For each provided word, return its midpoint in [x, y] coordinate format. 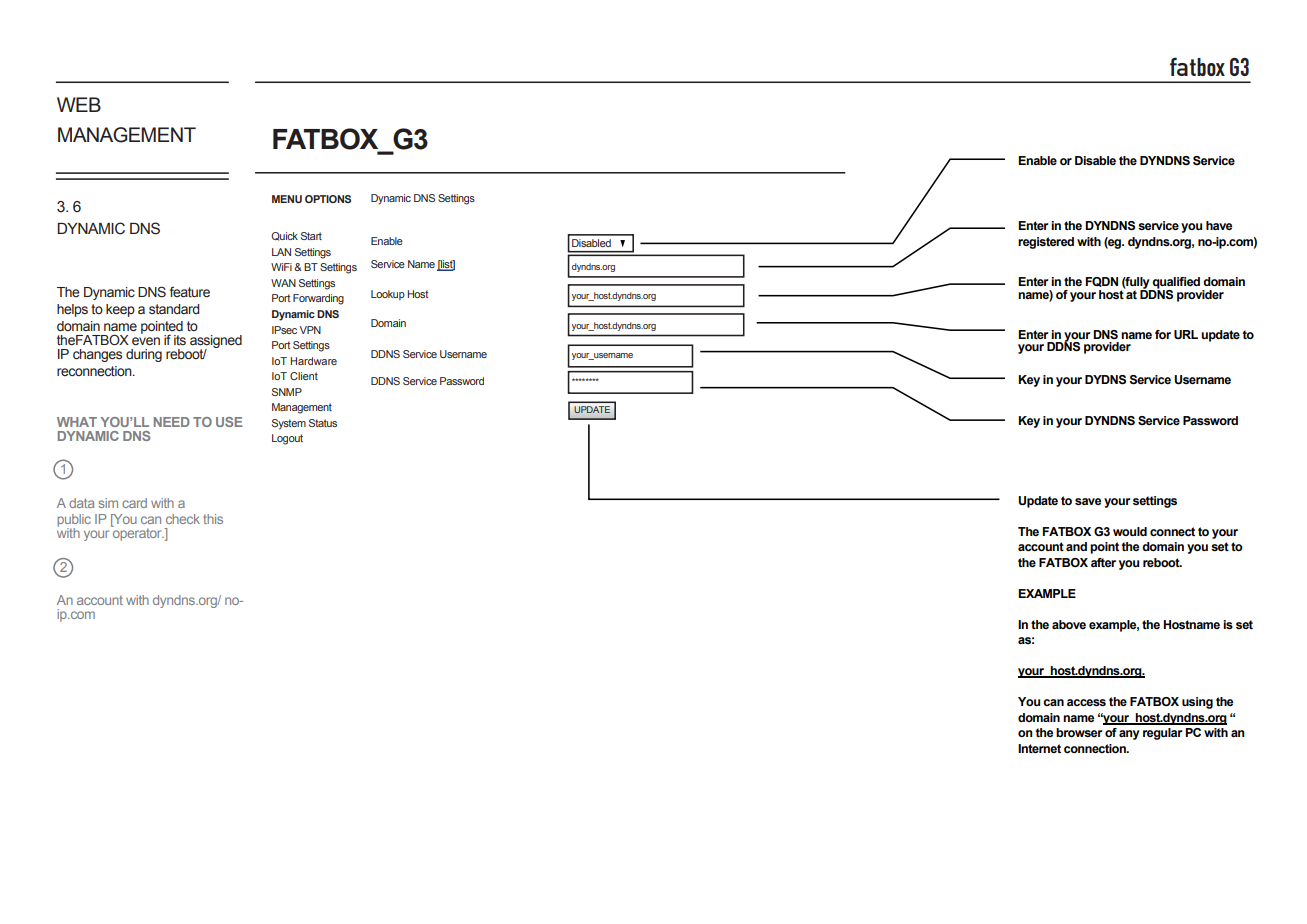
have [1219, 225]
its [180, 340]
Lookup [388, 295]
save [1088, 502]
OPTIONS [328, 199]
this [213, 519]
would [1130, 531]
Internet [1039, 748]
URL [1186, 335]
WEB [79, 104]
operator [137, 533]
